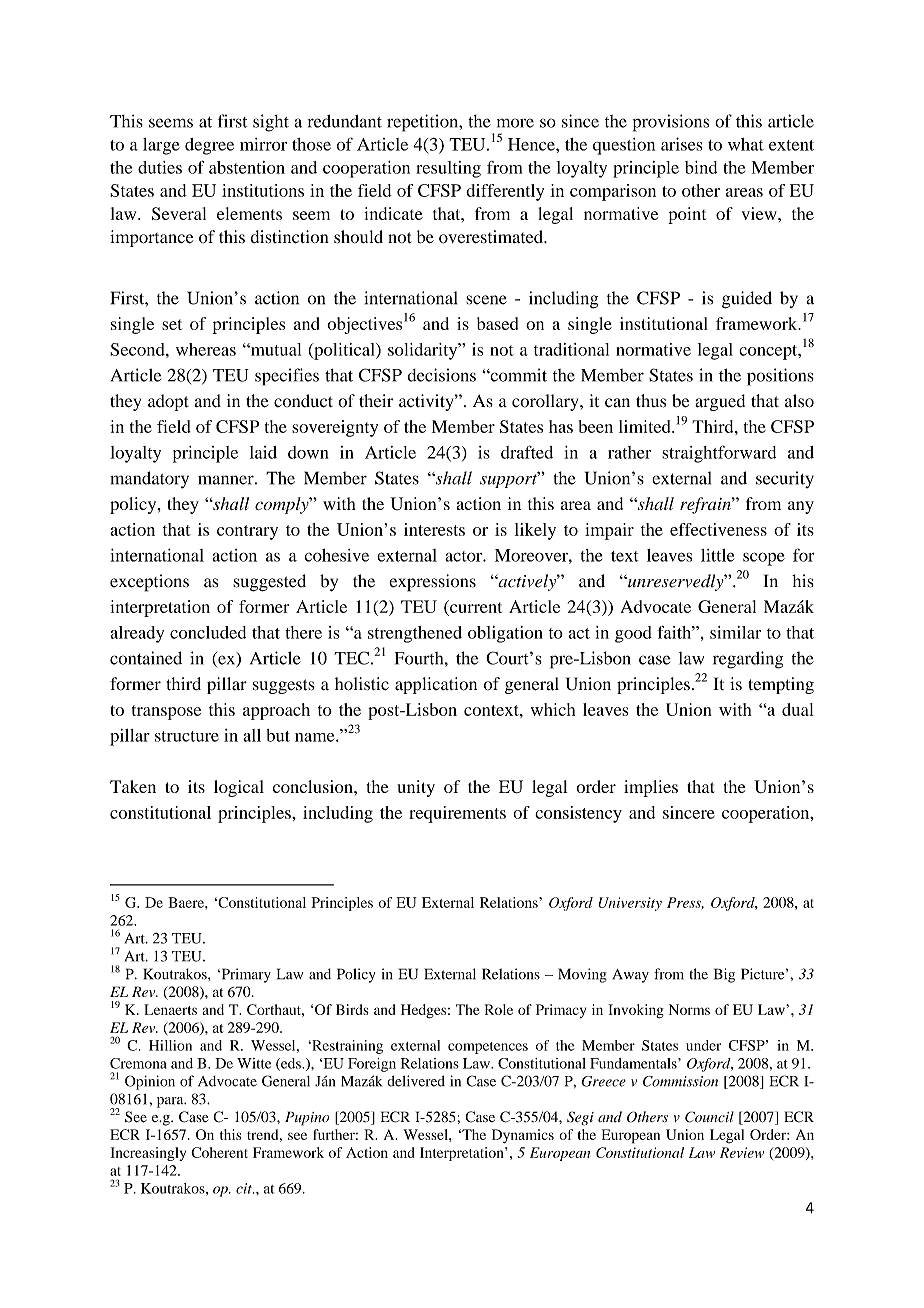 The width and height of the screenshot is (924, 1308). What do you see at coordinates (523, 1136) in the screenshot?
I see `Dynamics` at bounding box center [523, 1136].
